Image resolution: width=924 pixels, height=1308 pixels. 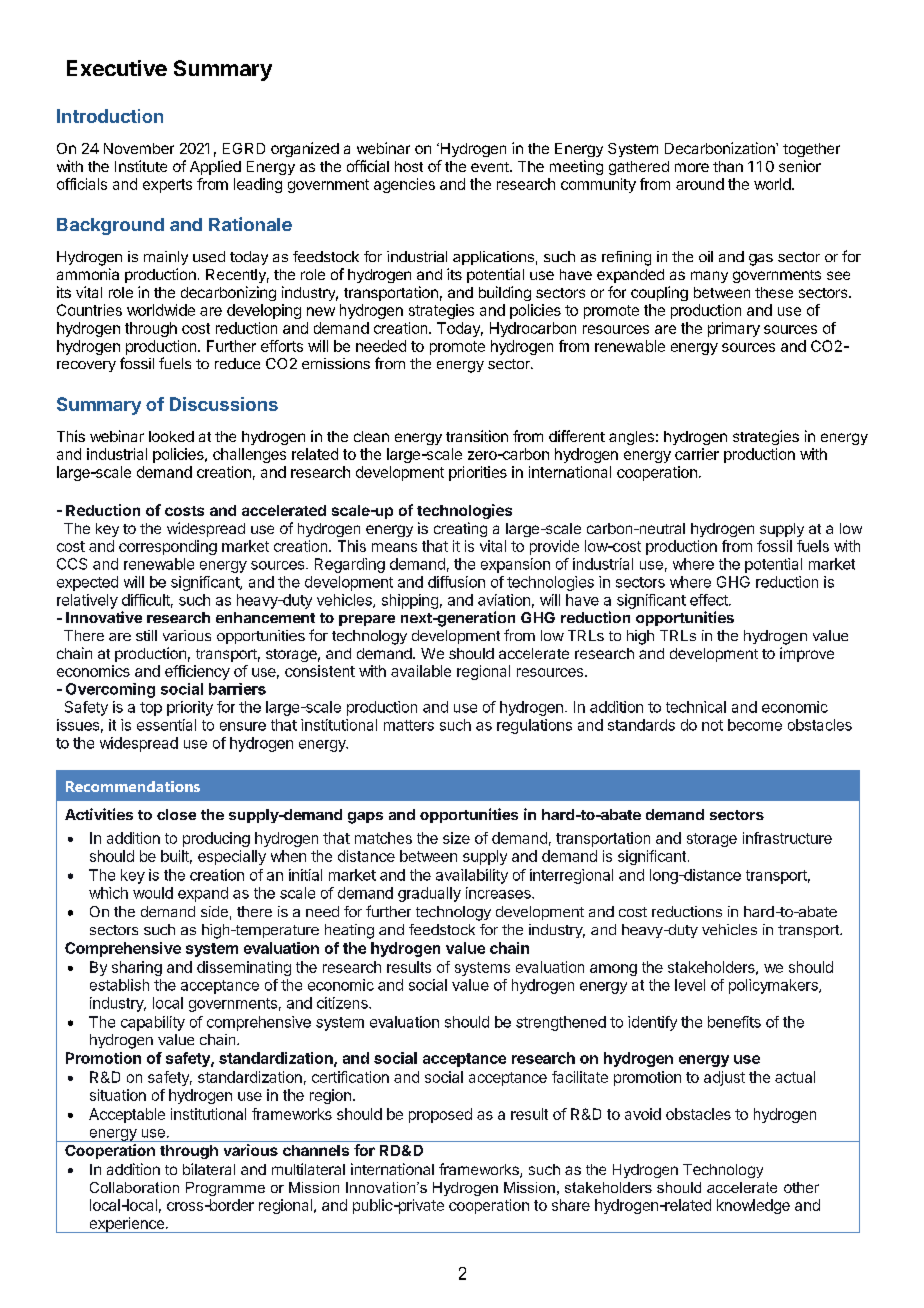 What do you see at coordinates (421, 671) in the page?
I see `available` at bounding box center [421, 671].
